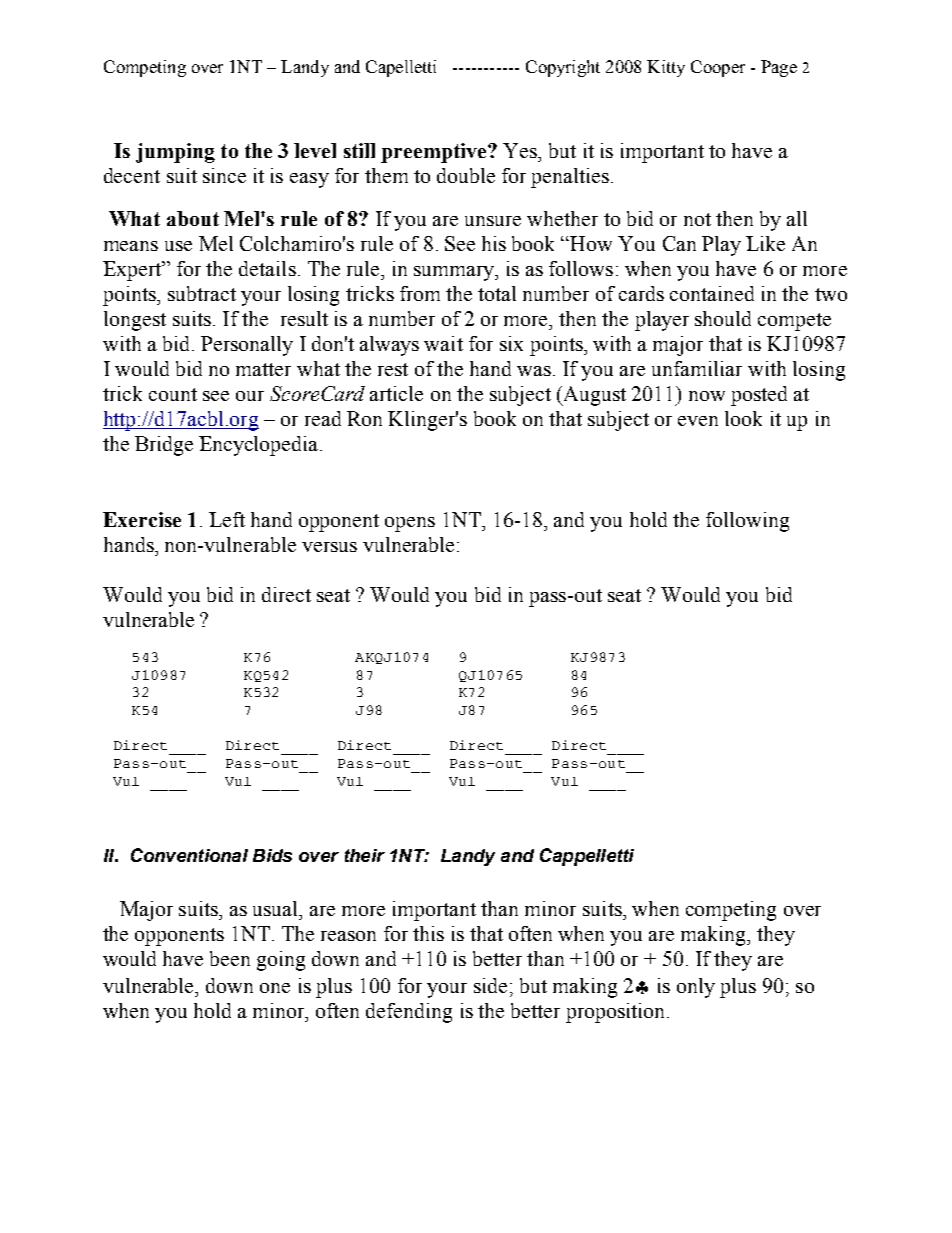 This screenshot has width=952, height=1233. Describe the element at coordinates (534, 371) in the screenshot. I see `was` at that location.
